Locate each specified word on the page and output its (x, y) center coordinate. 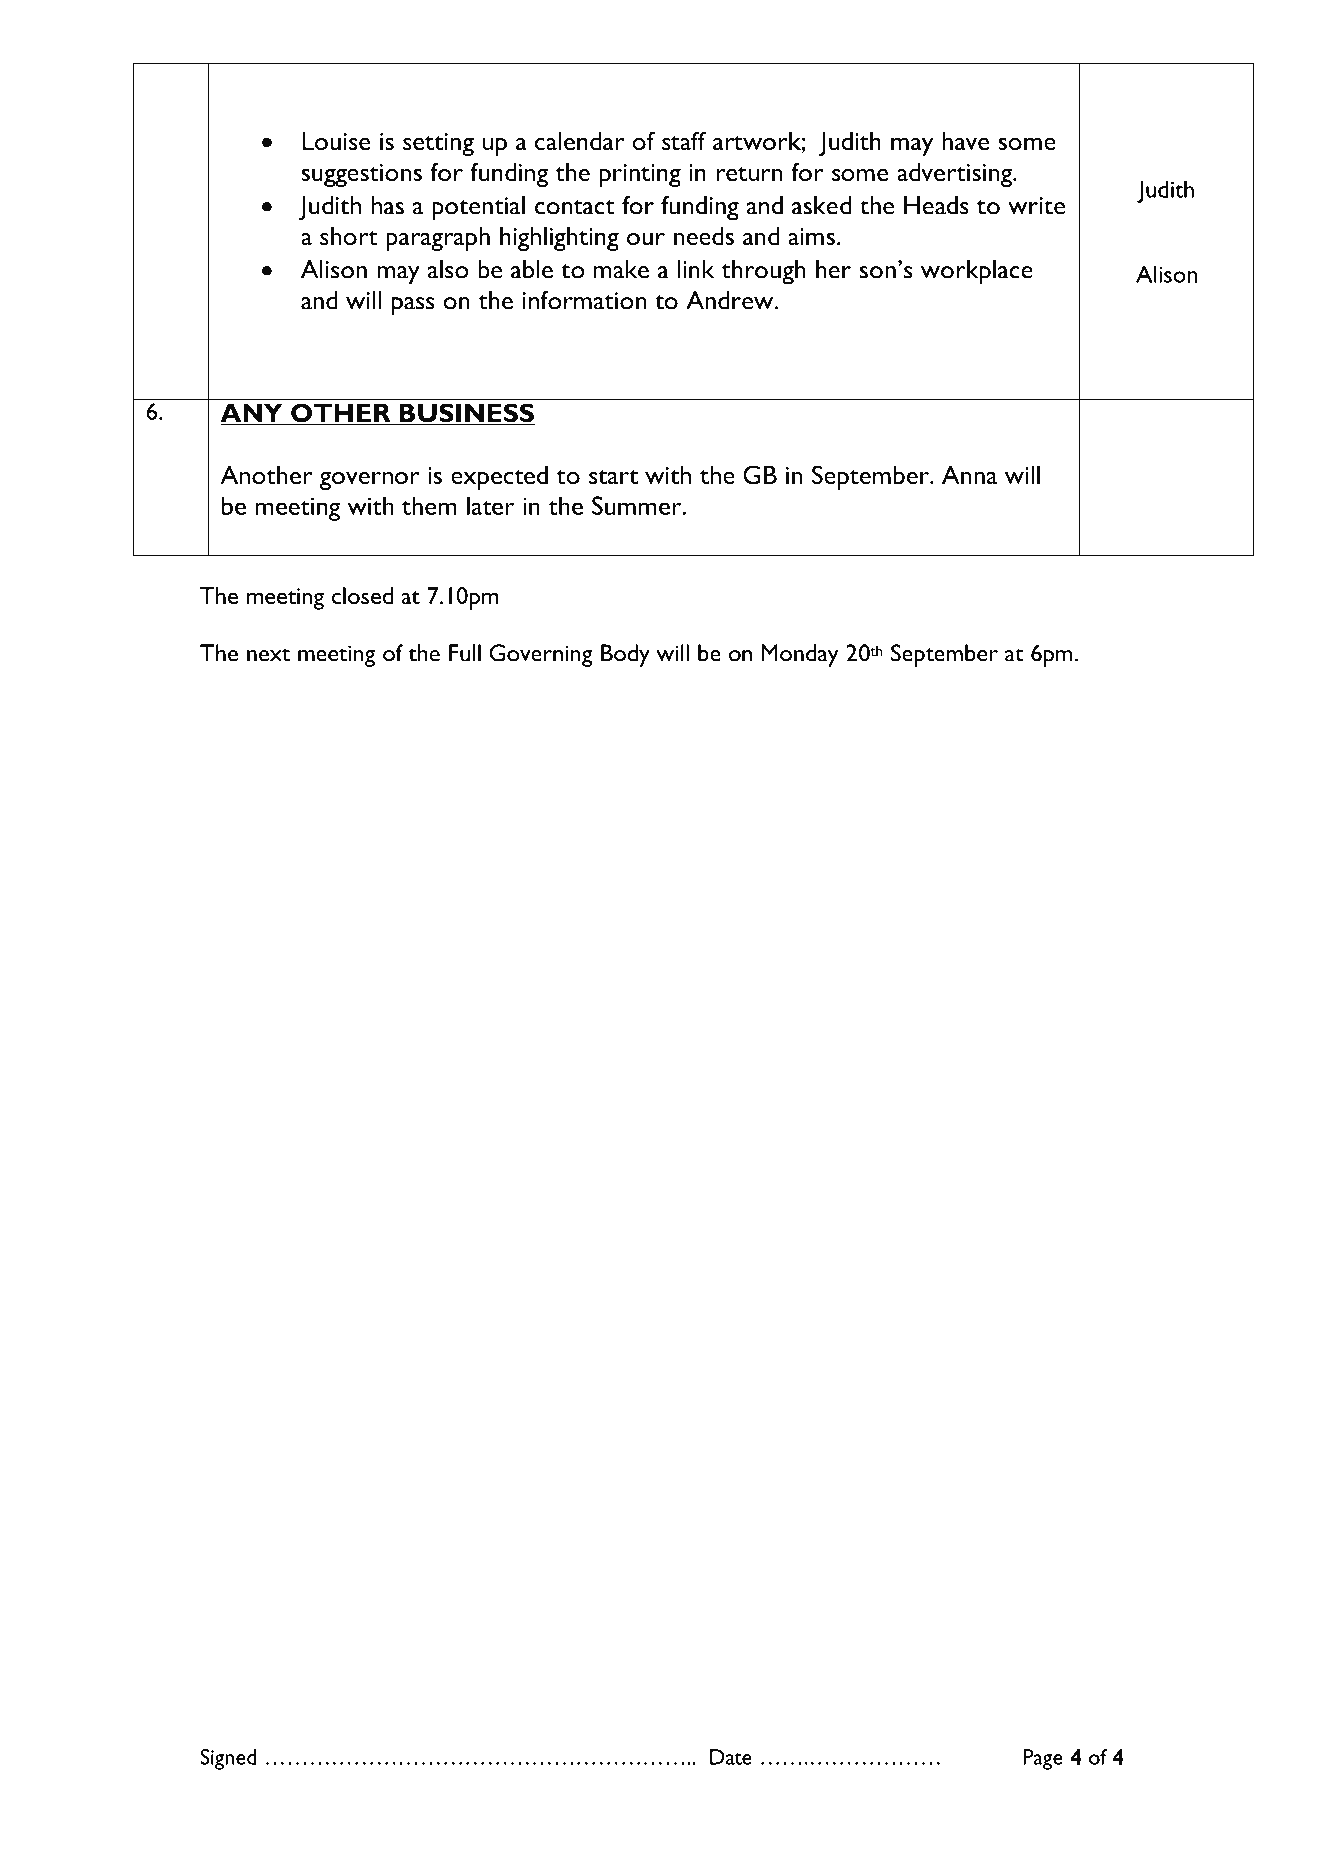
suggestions (362, 175)
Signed (228, 1759)
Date (731, 1757)
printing (640, 175)
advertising (955, 174)
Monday (800, 655)
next (268, 655)
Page (1043, 1759)
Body (625, 655)
